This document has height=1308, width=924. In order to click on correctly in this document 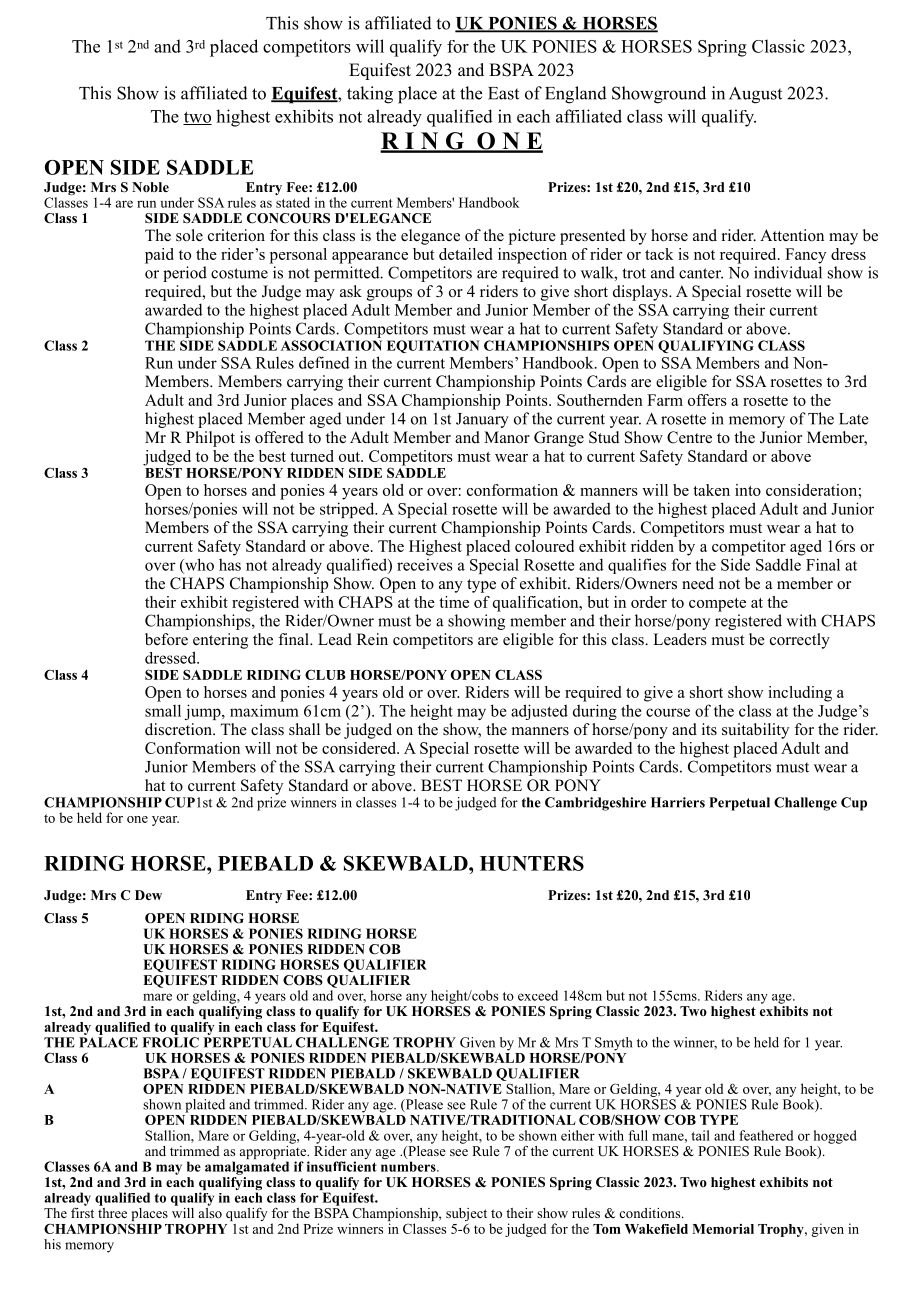, I will do `click(800, 641)`.
